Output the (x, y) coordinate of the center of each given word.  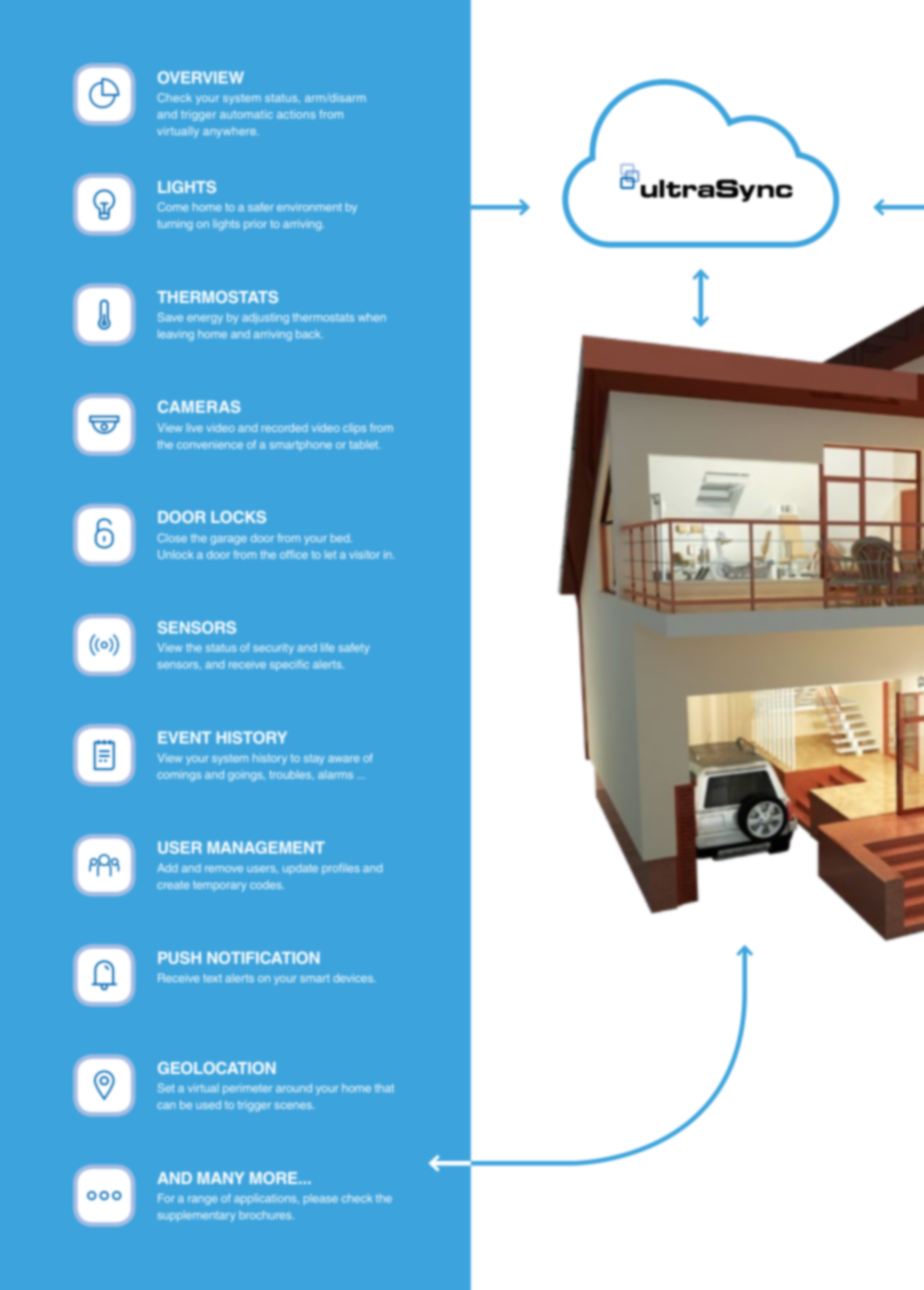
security (273, 648)
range (202, 1200)
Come (173, 207)
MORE (275, 1178)
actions (296, 114)
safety (354, 648)
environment (309, 207)
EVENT (184, 737)
